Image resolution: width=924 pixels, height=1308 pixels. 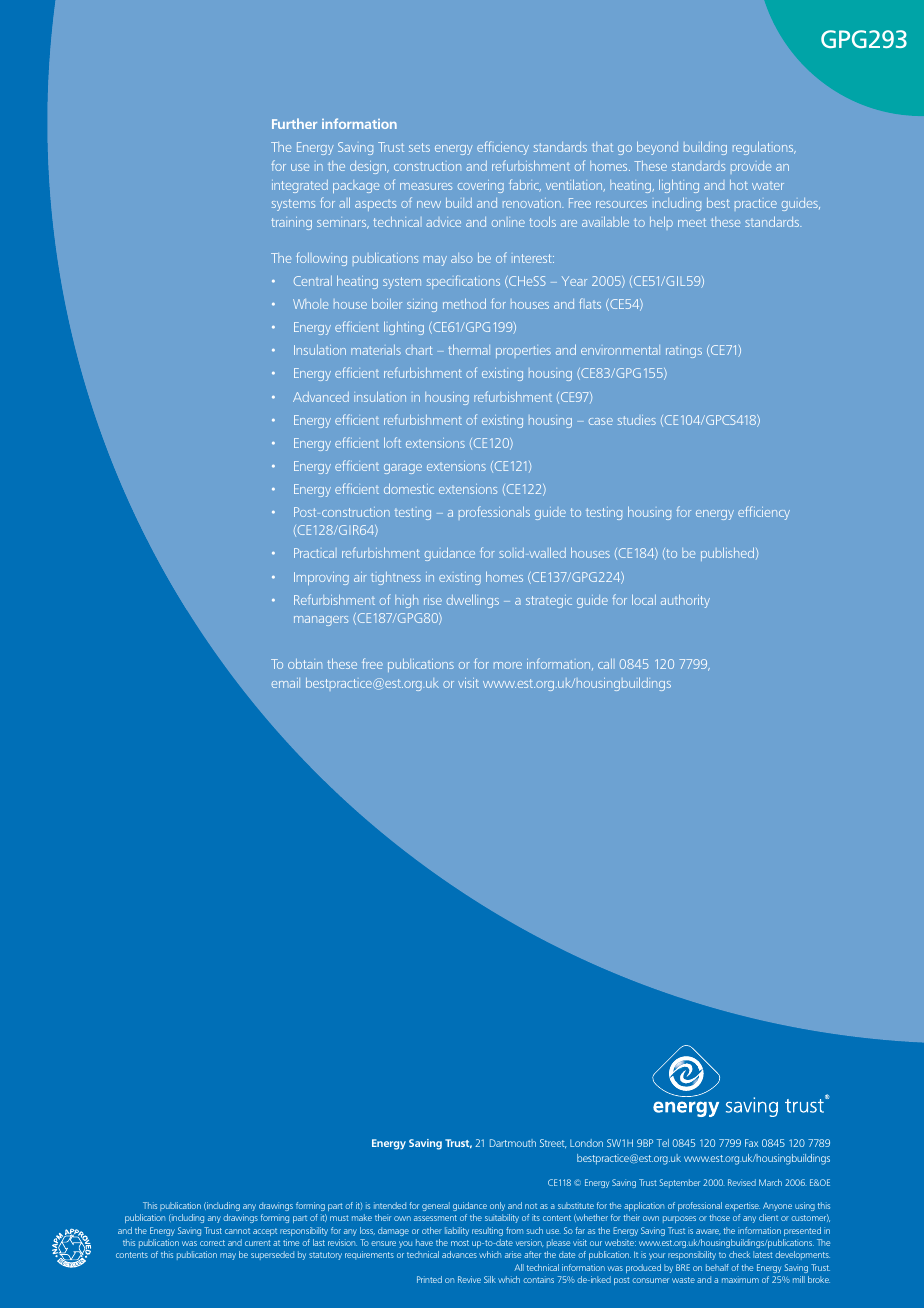 I want to click on authority, so click(x=685, y=601).
